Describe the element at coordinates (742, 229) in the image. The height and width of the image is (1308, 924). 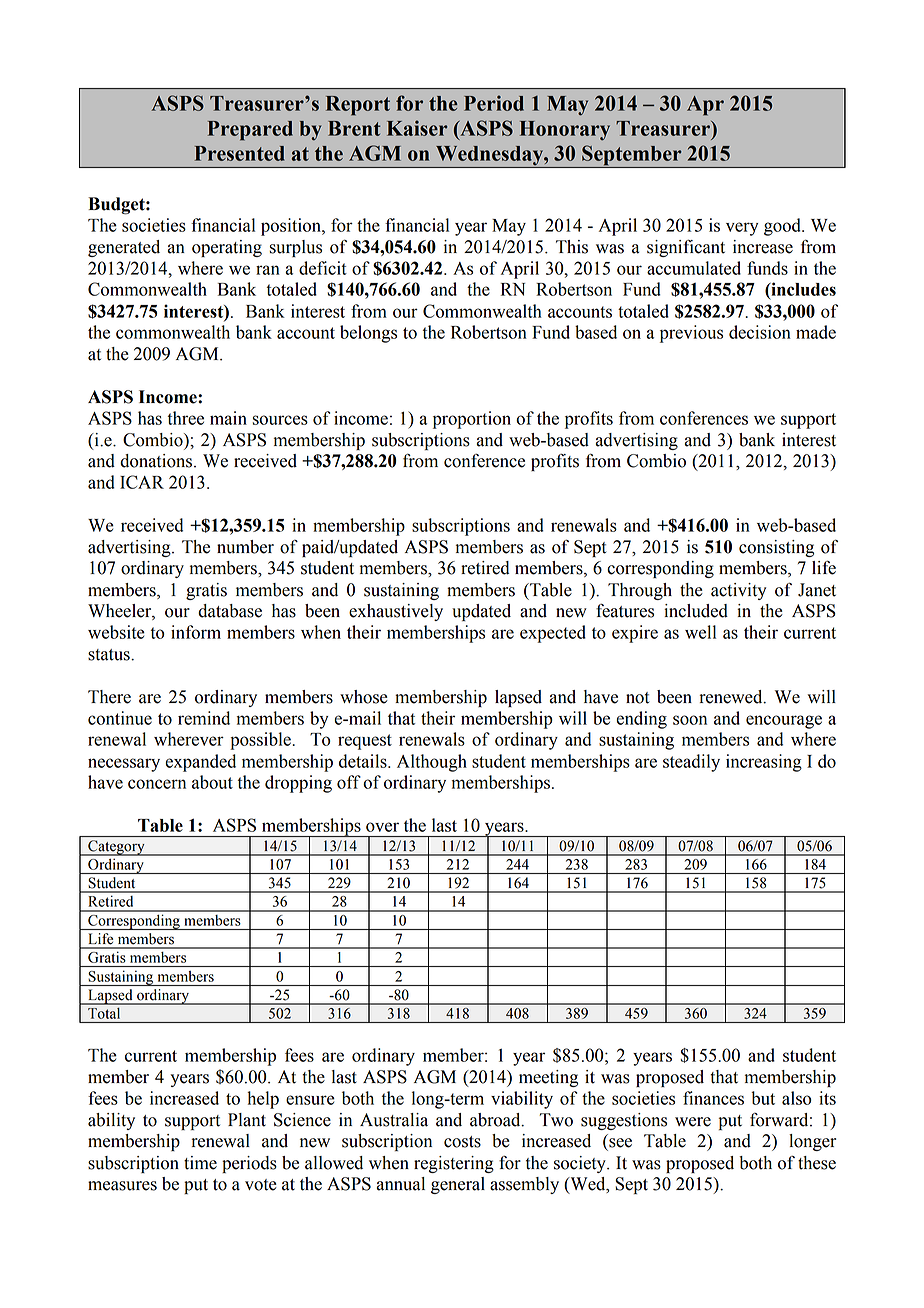
I see `very` at that location.
